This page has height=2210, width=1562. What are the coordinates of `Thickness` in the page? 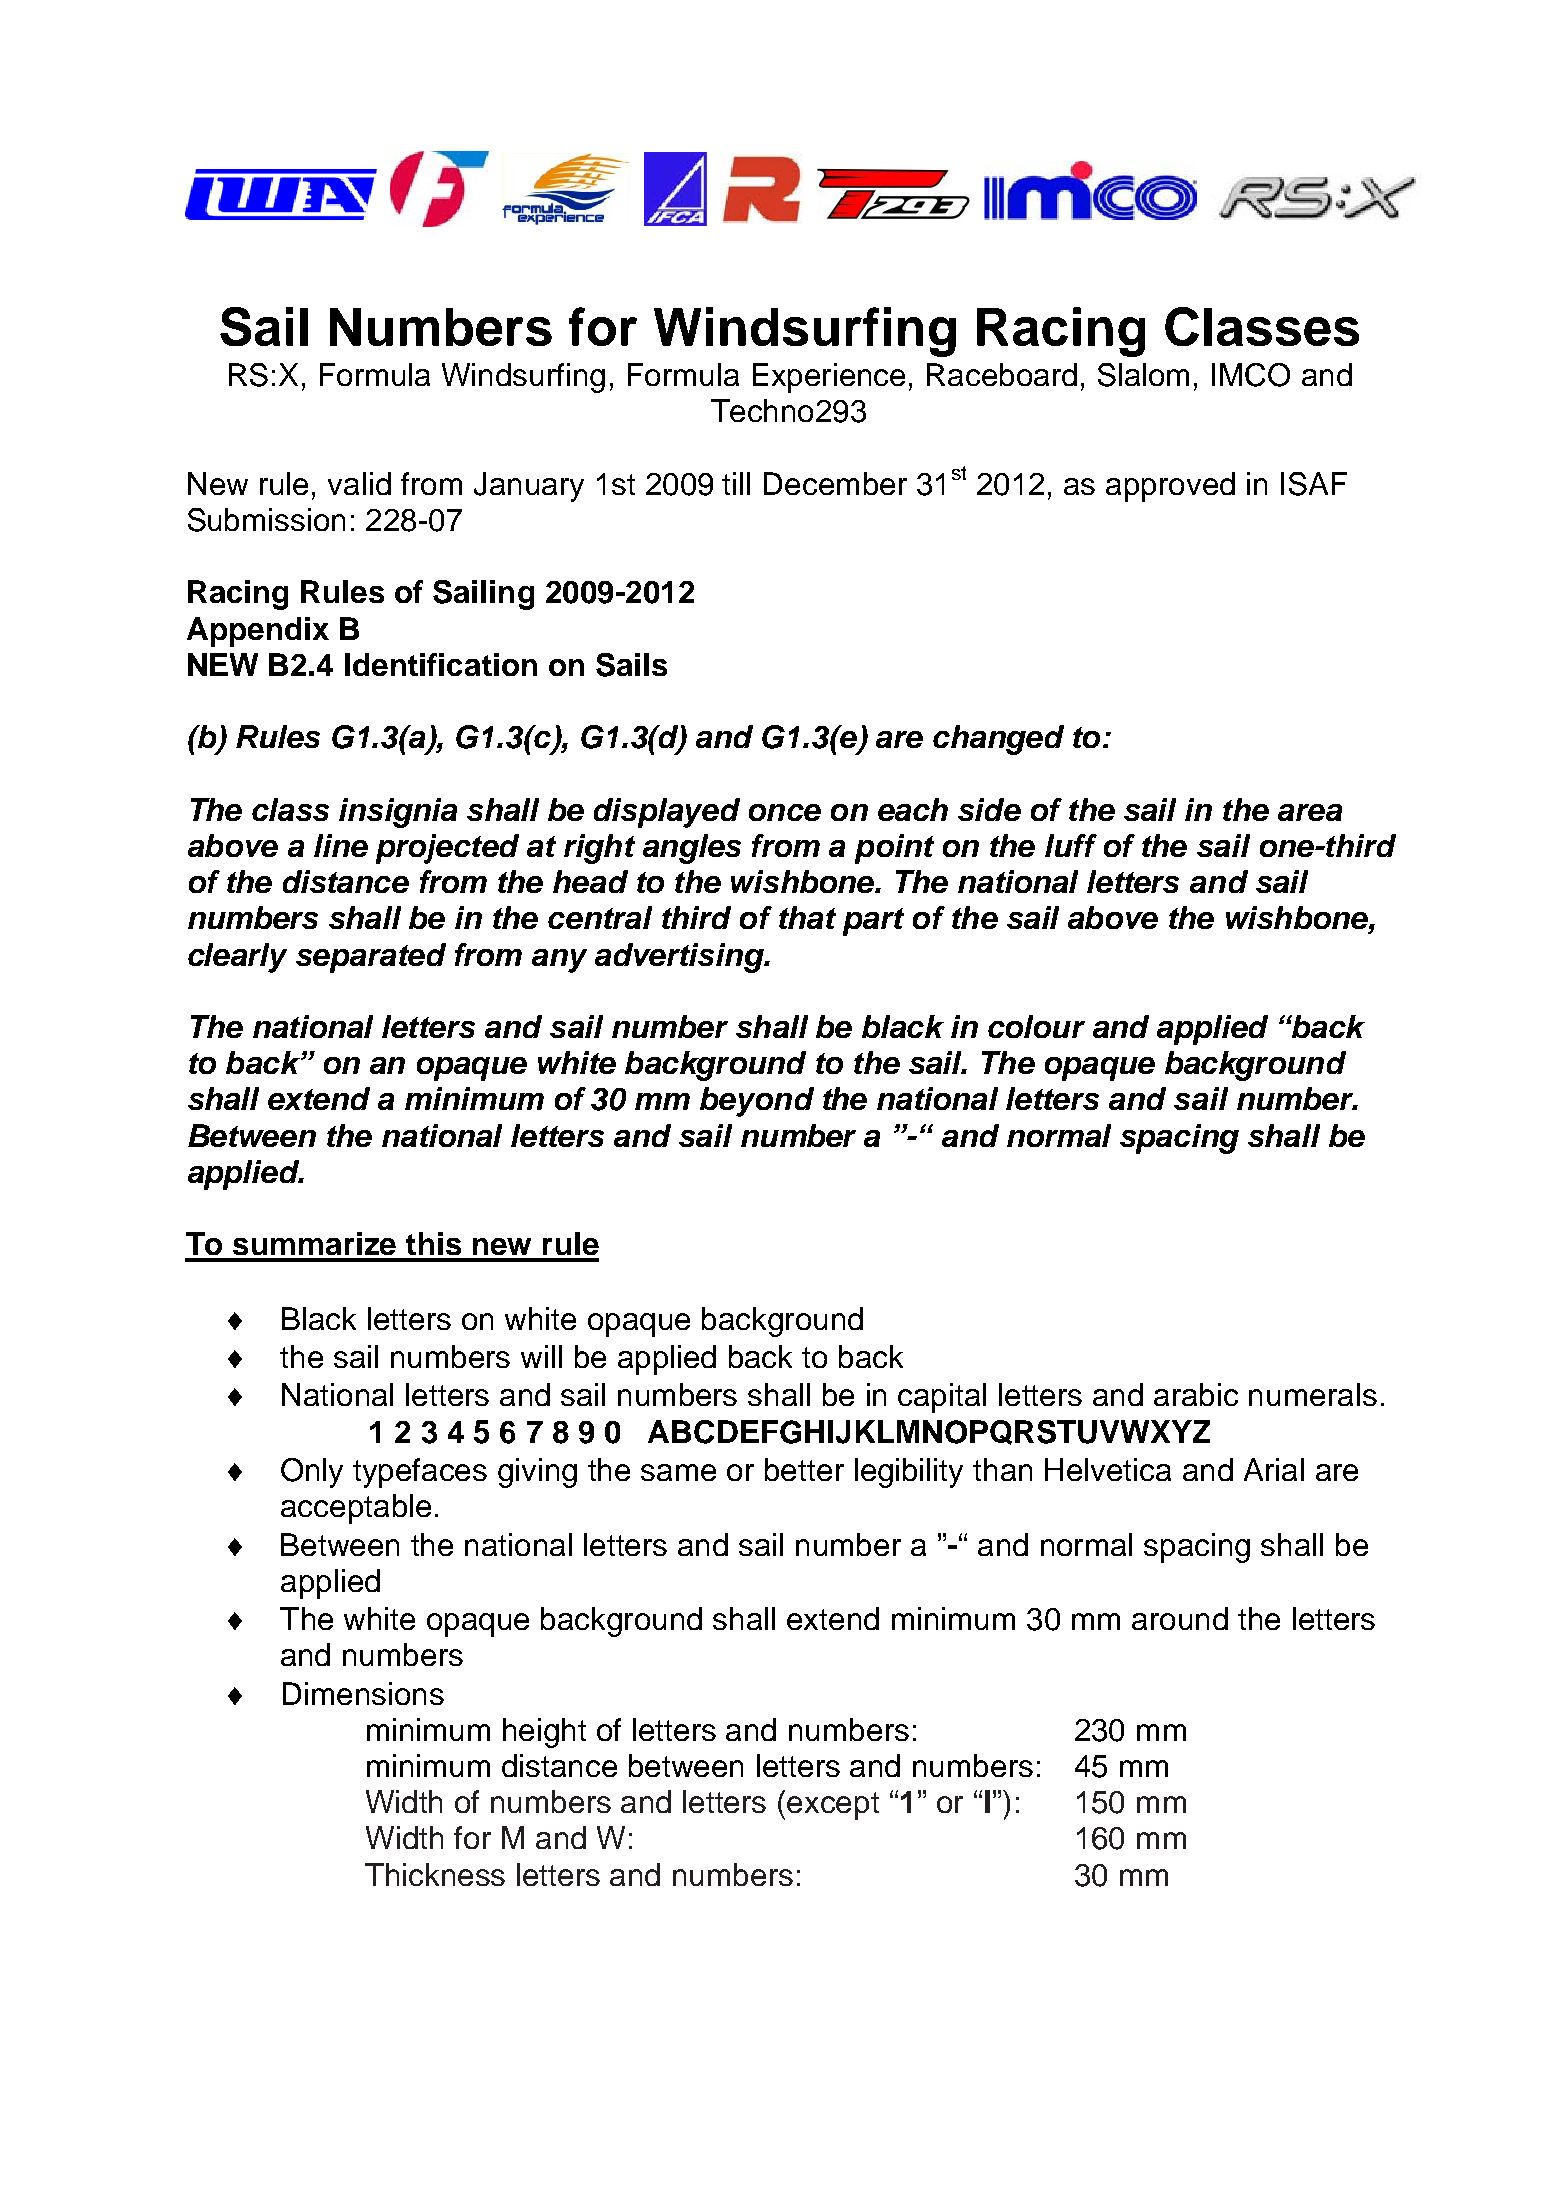 It's located at (435, 1874).
